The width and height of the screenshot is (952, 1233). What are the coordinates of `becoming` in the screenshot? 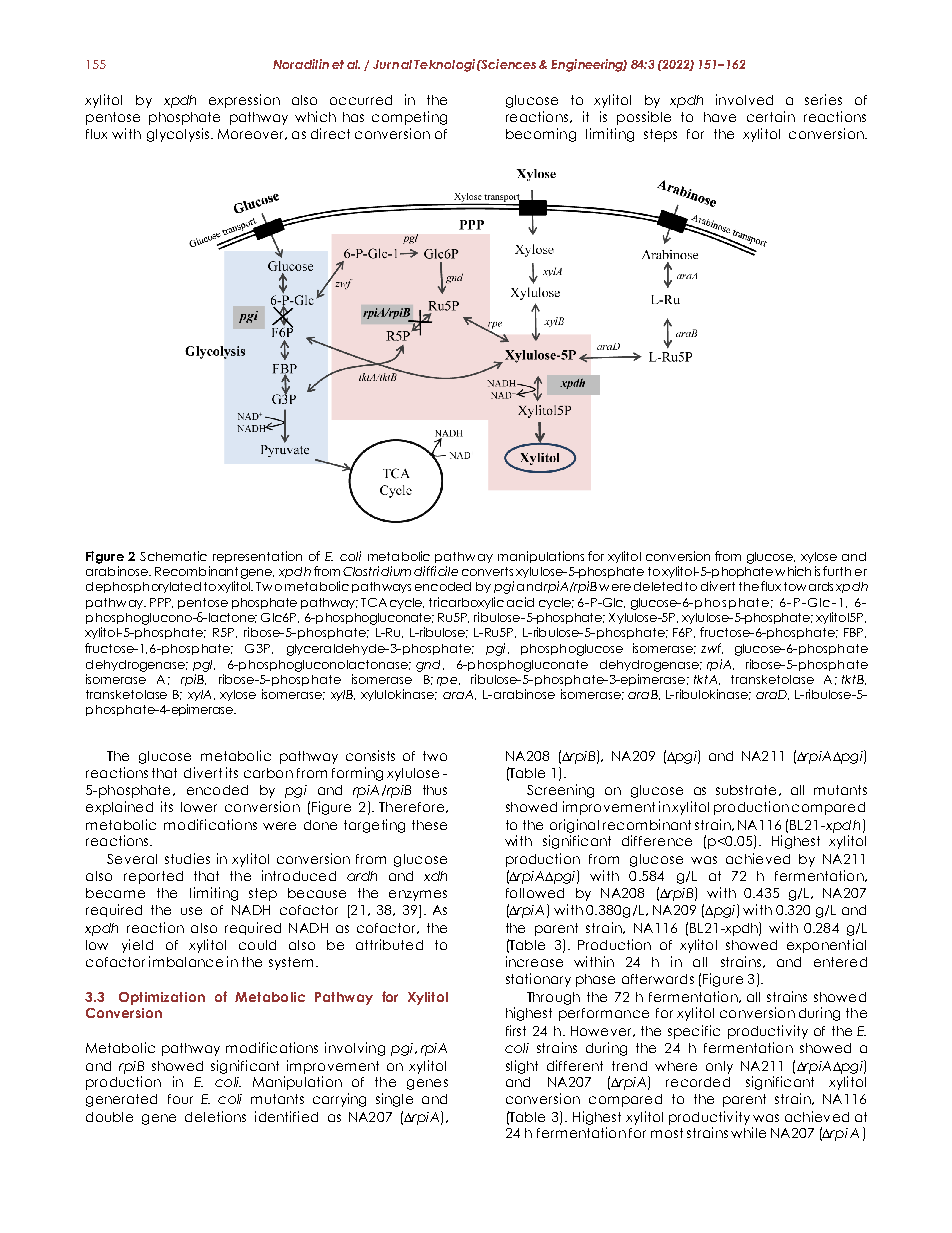 It's located at (541, 135).
